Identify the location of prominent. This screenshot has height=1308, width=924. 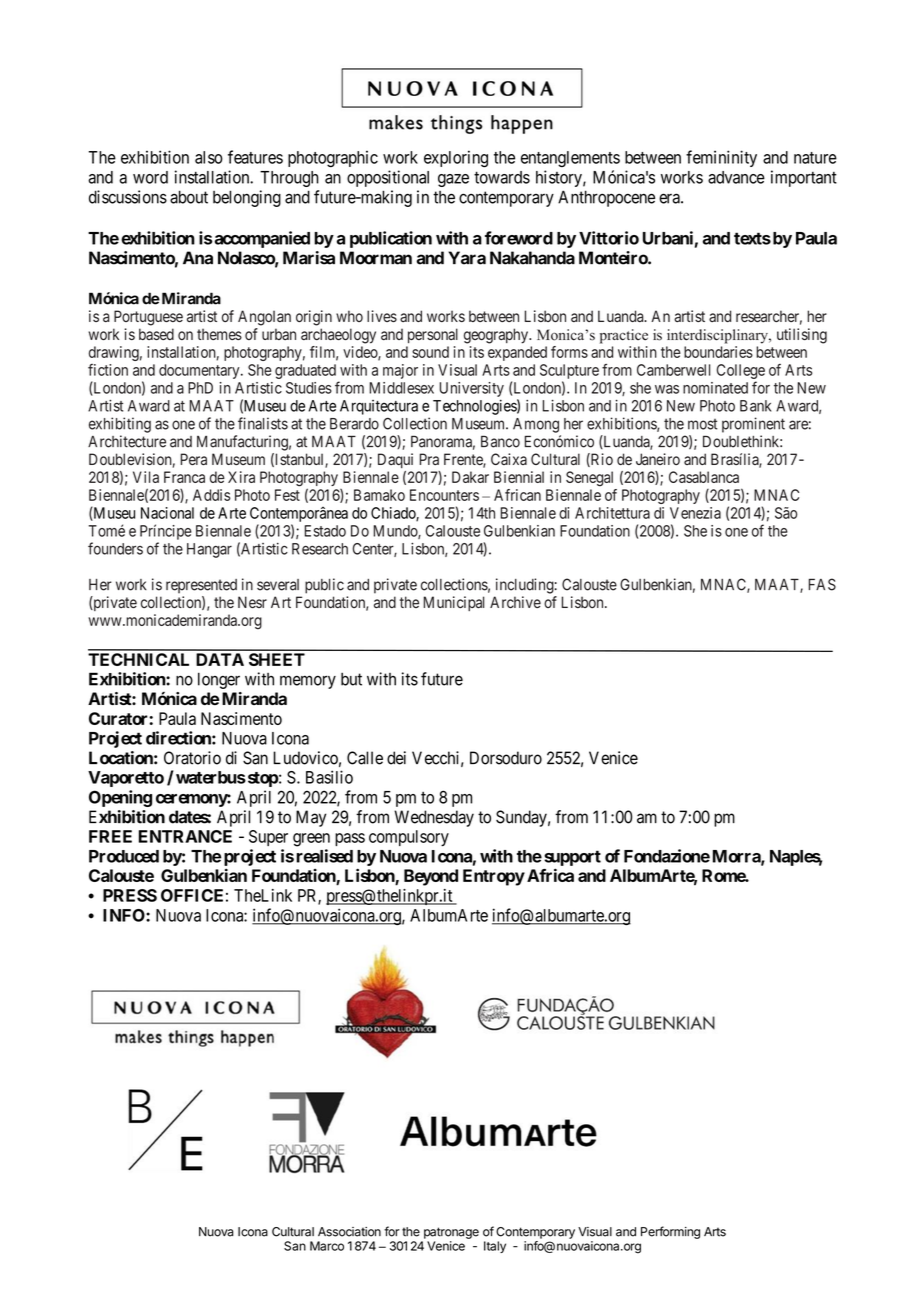
(753, 425).
